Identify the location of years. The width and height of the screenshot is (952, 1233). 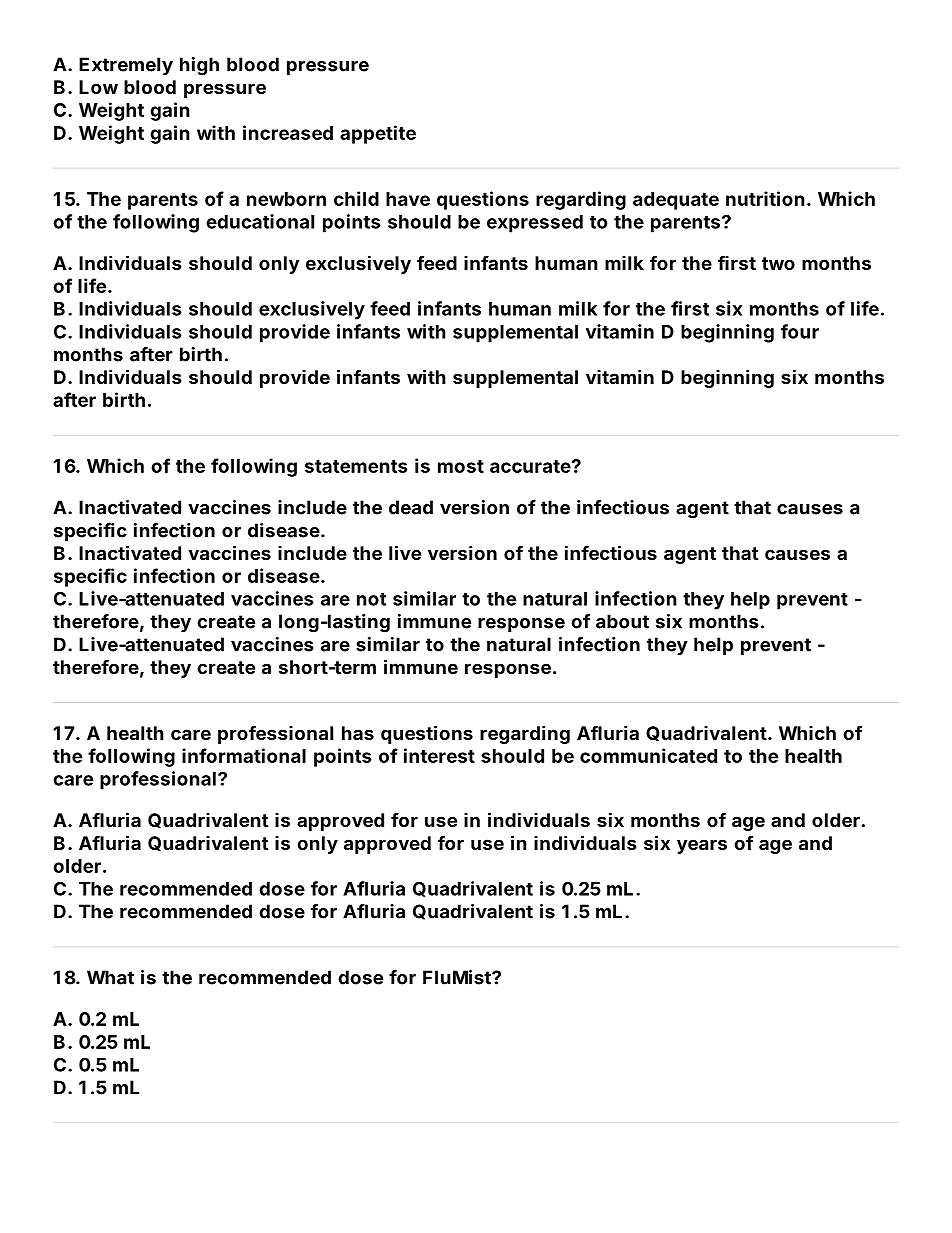
(702, 846).
